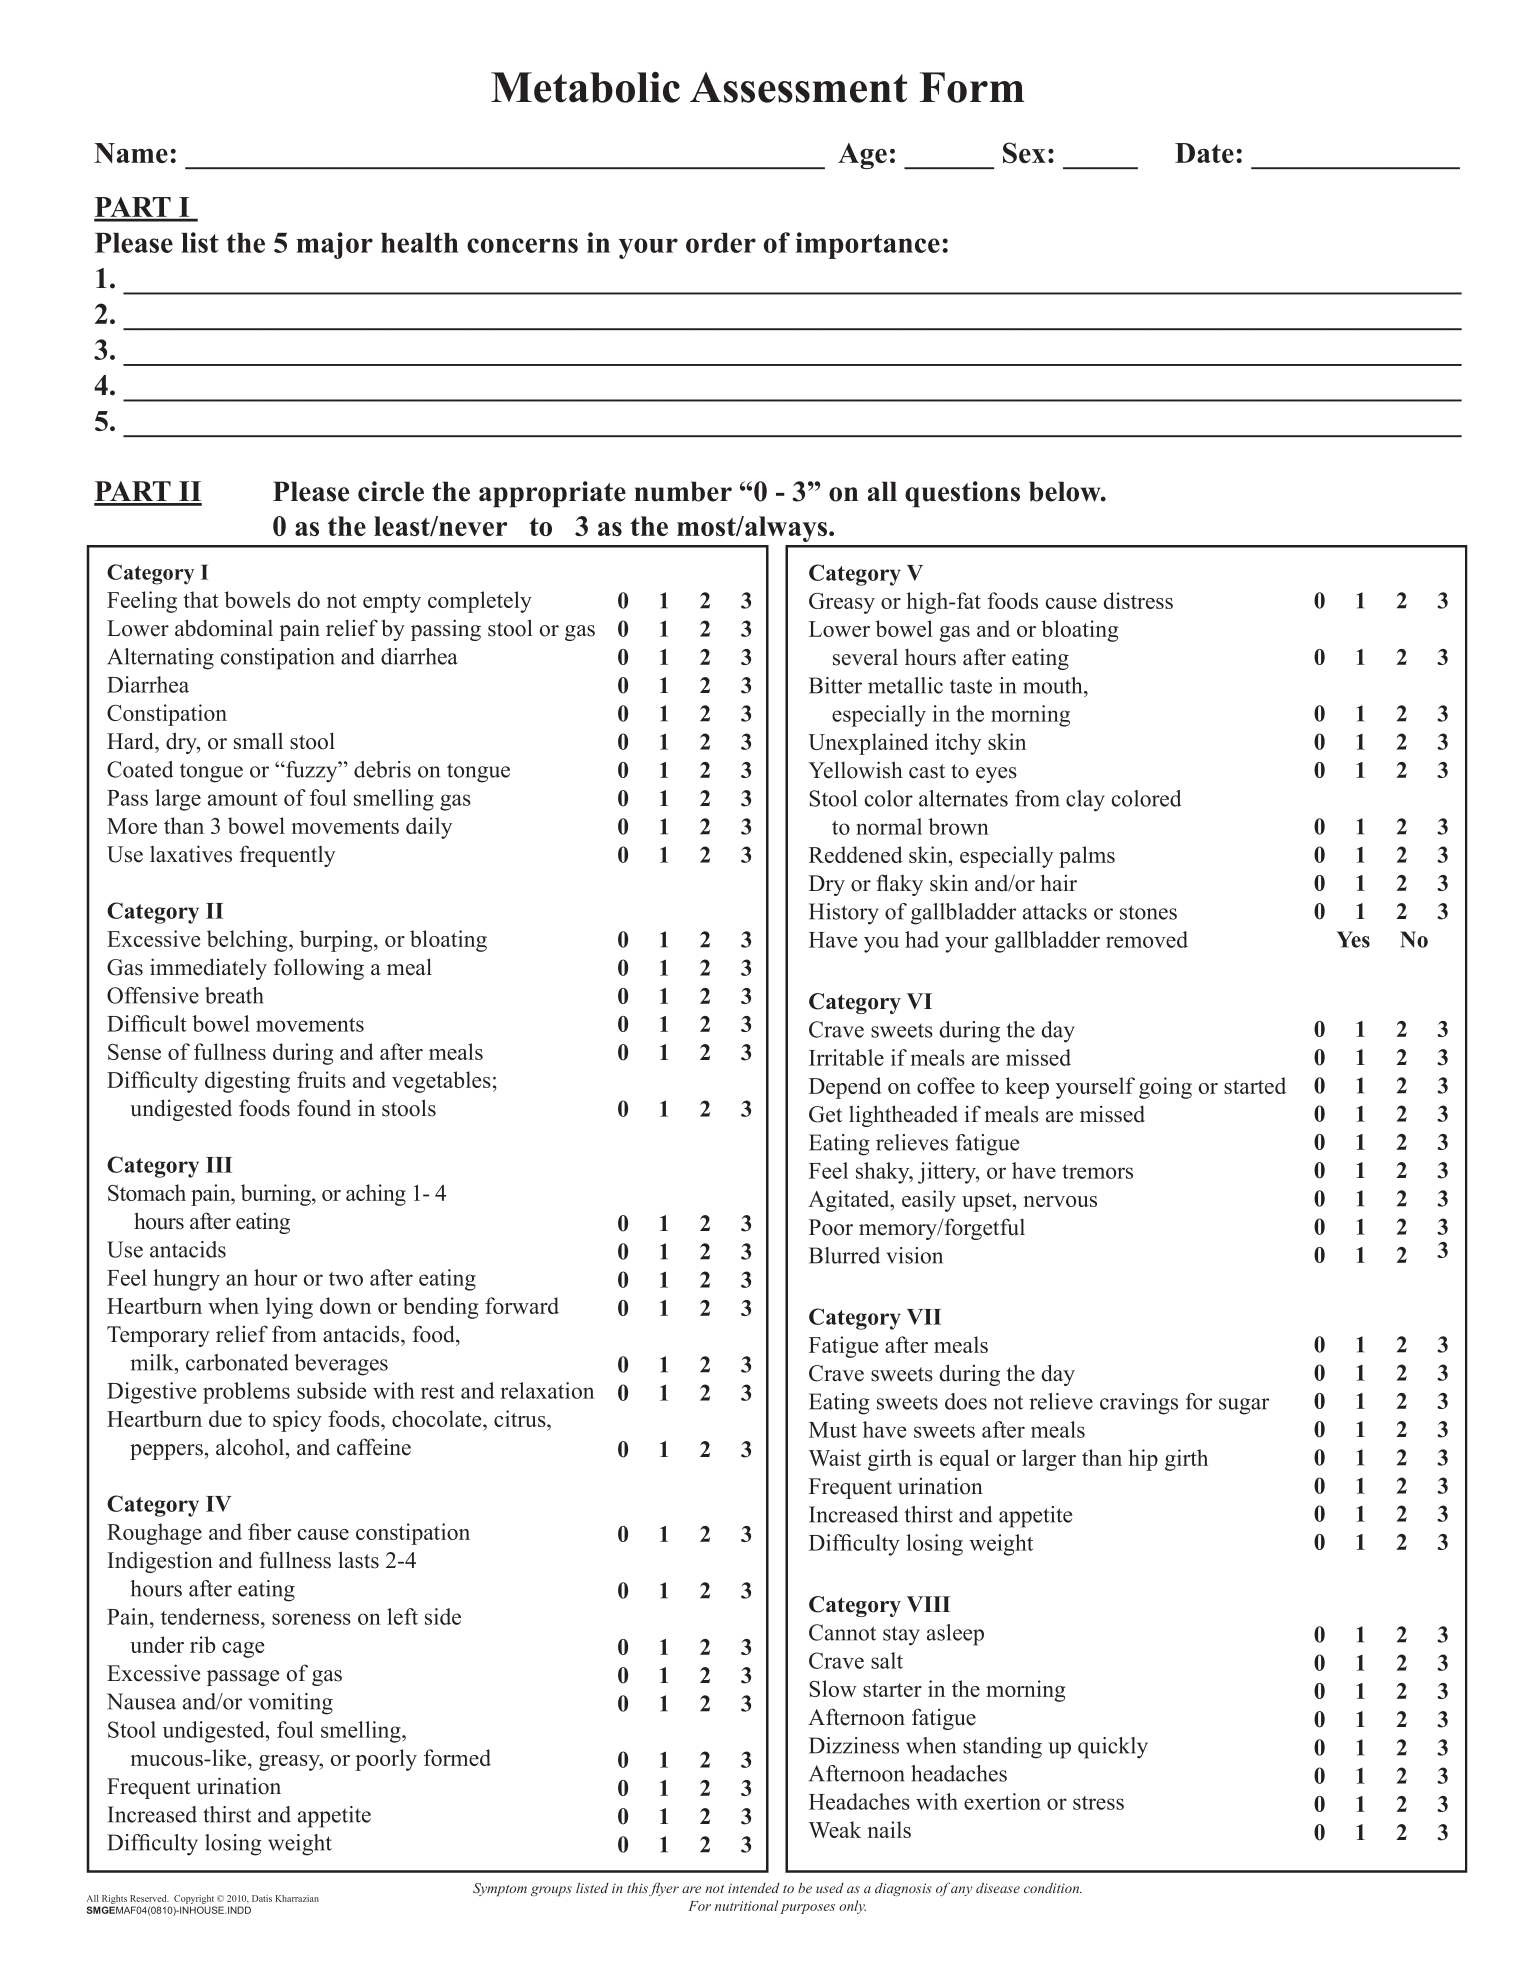 The width and height of the image is (1516, 1962). I want to click on Bitter, so click(835, 685).
